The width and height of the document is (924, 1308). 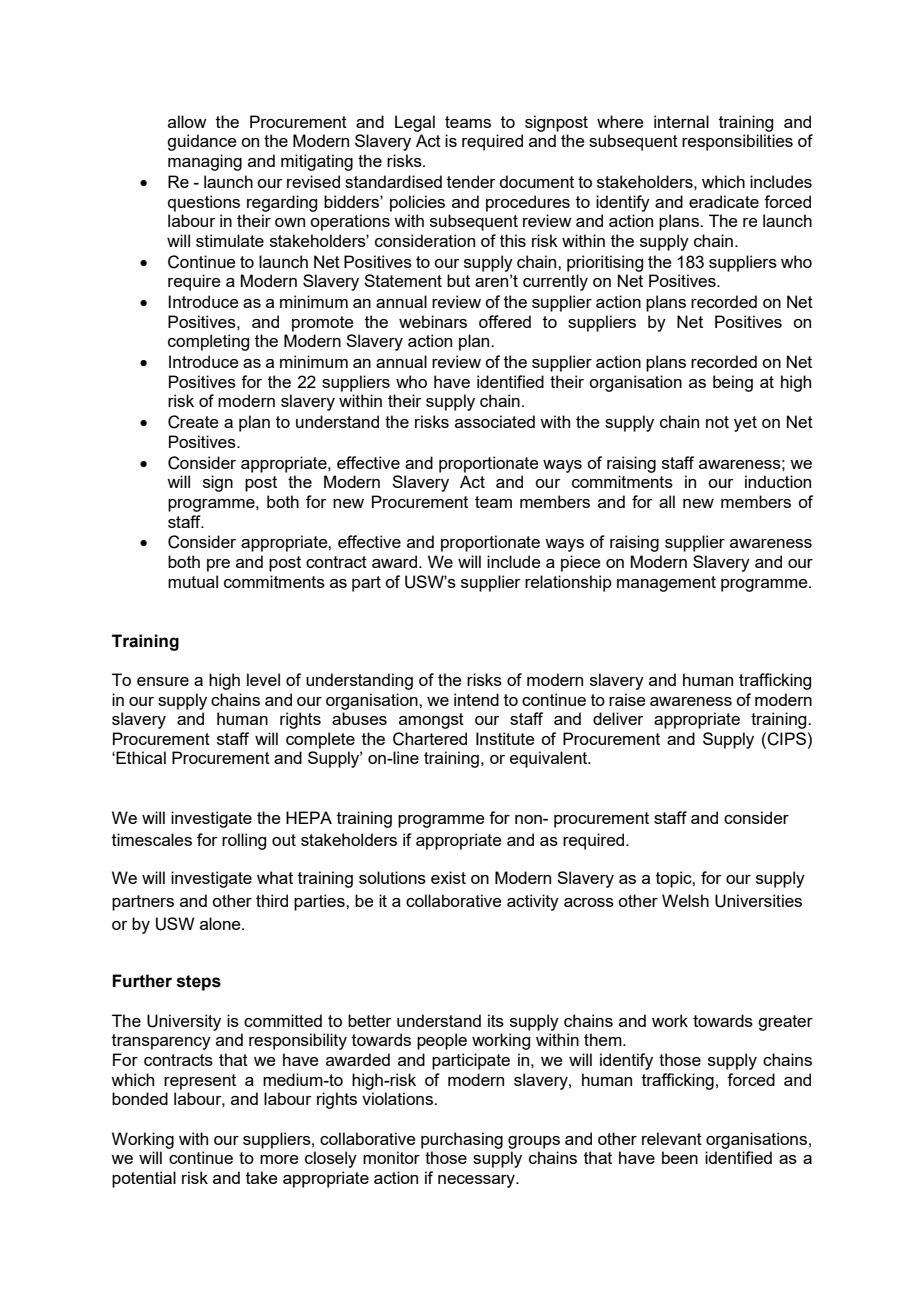 I want to click on tender, so click(x=471, y=181).
